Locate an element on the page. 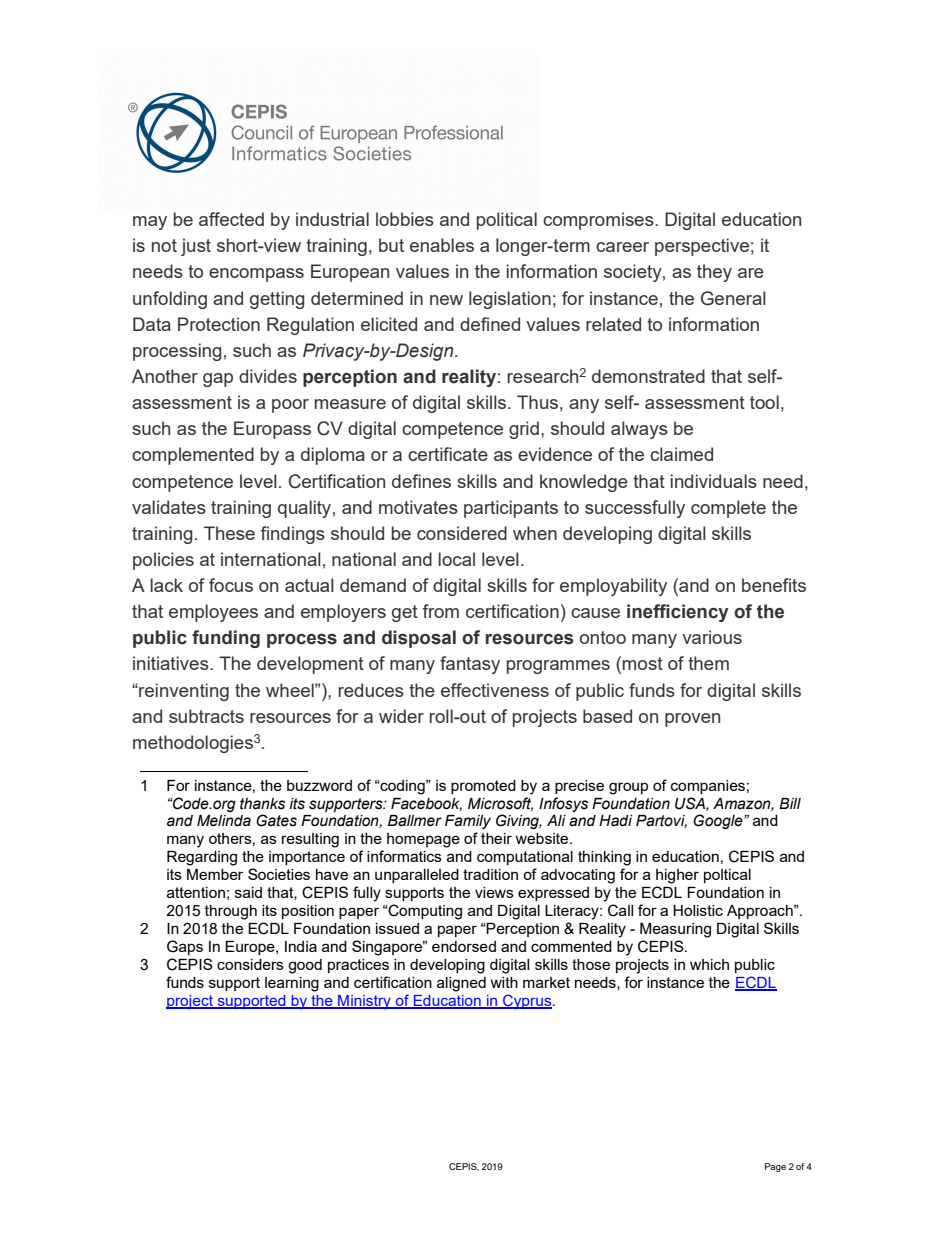 Image resolution: width=952 pixels, height=1233 pixels. perspective is located at coordinates (702, 247).
